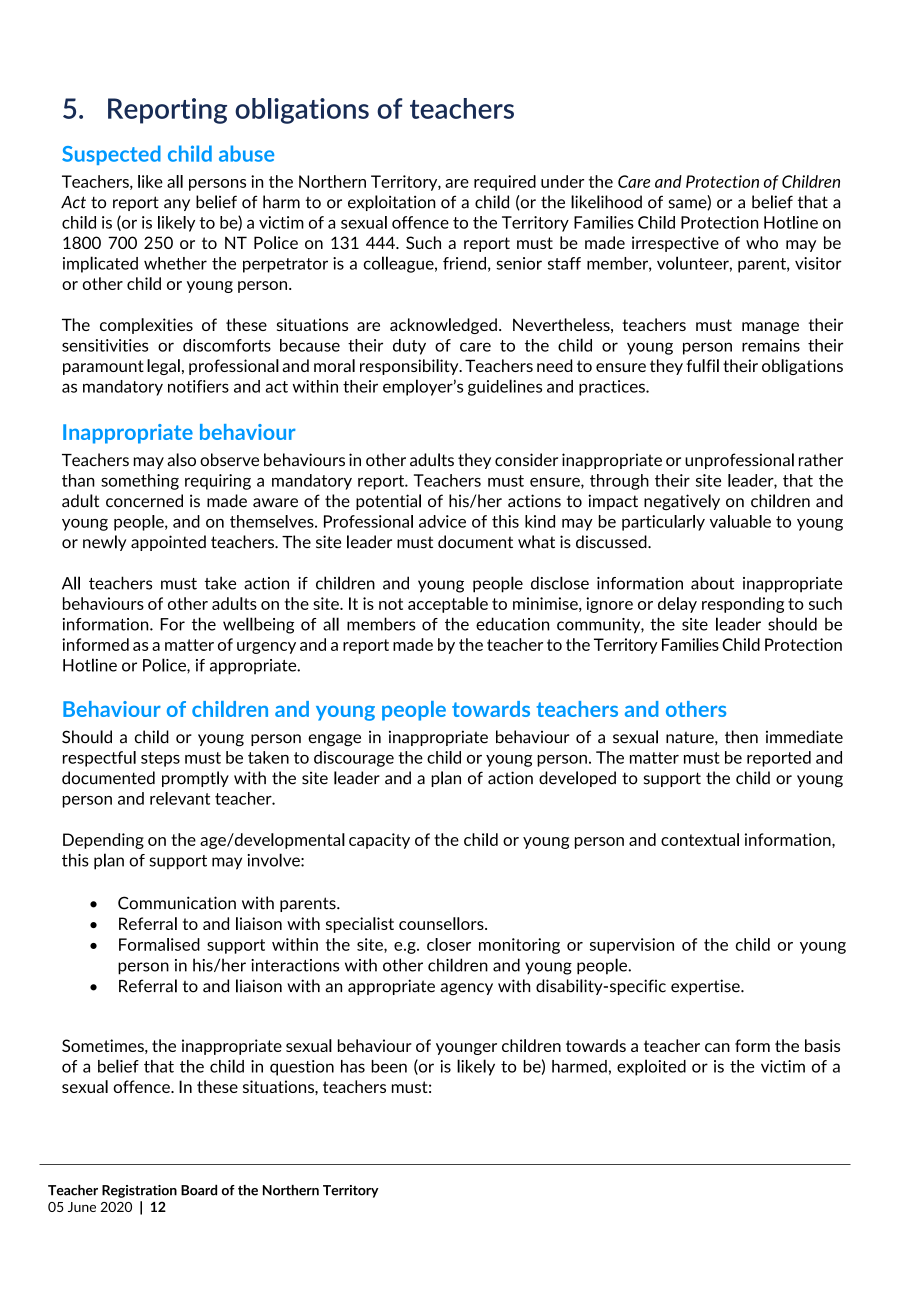  What do you see at coordinates (762, 242) in the page?
I see `who` at bounding box center [762, 242].
